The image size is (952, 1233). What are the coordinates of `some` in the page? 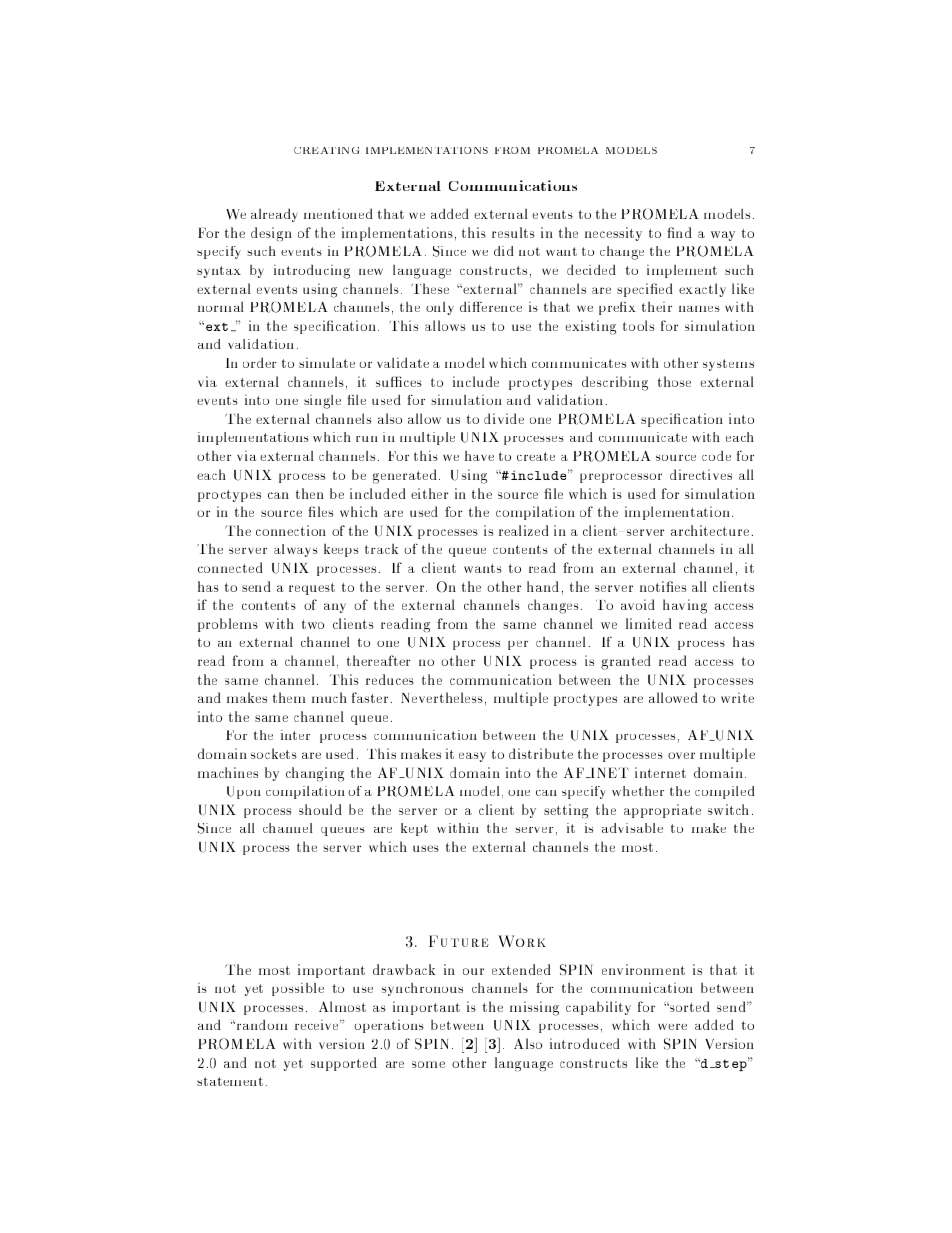 It's located at (428, 1064).
